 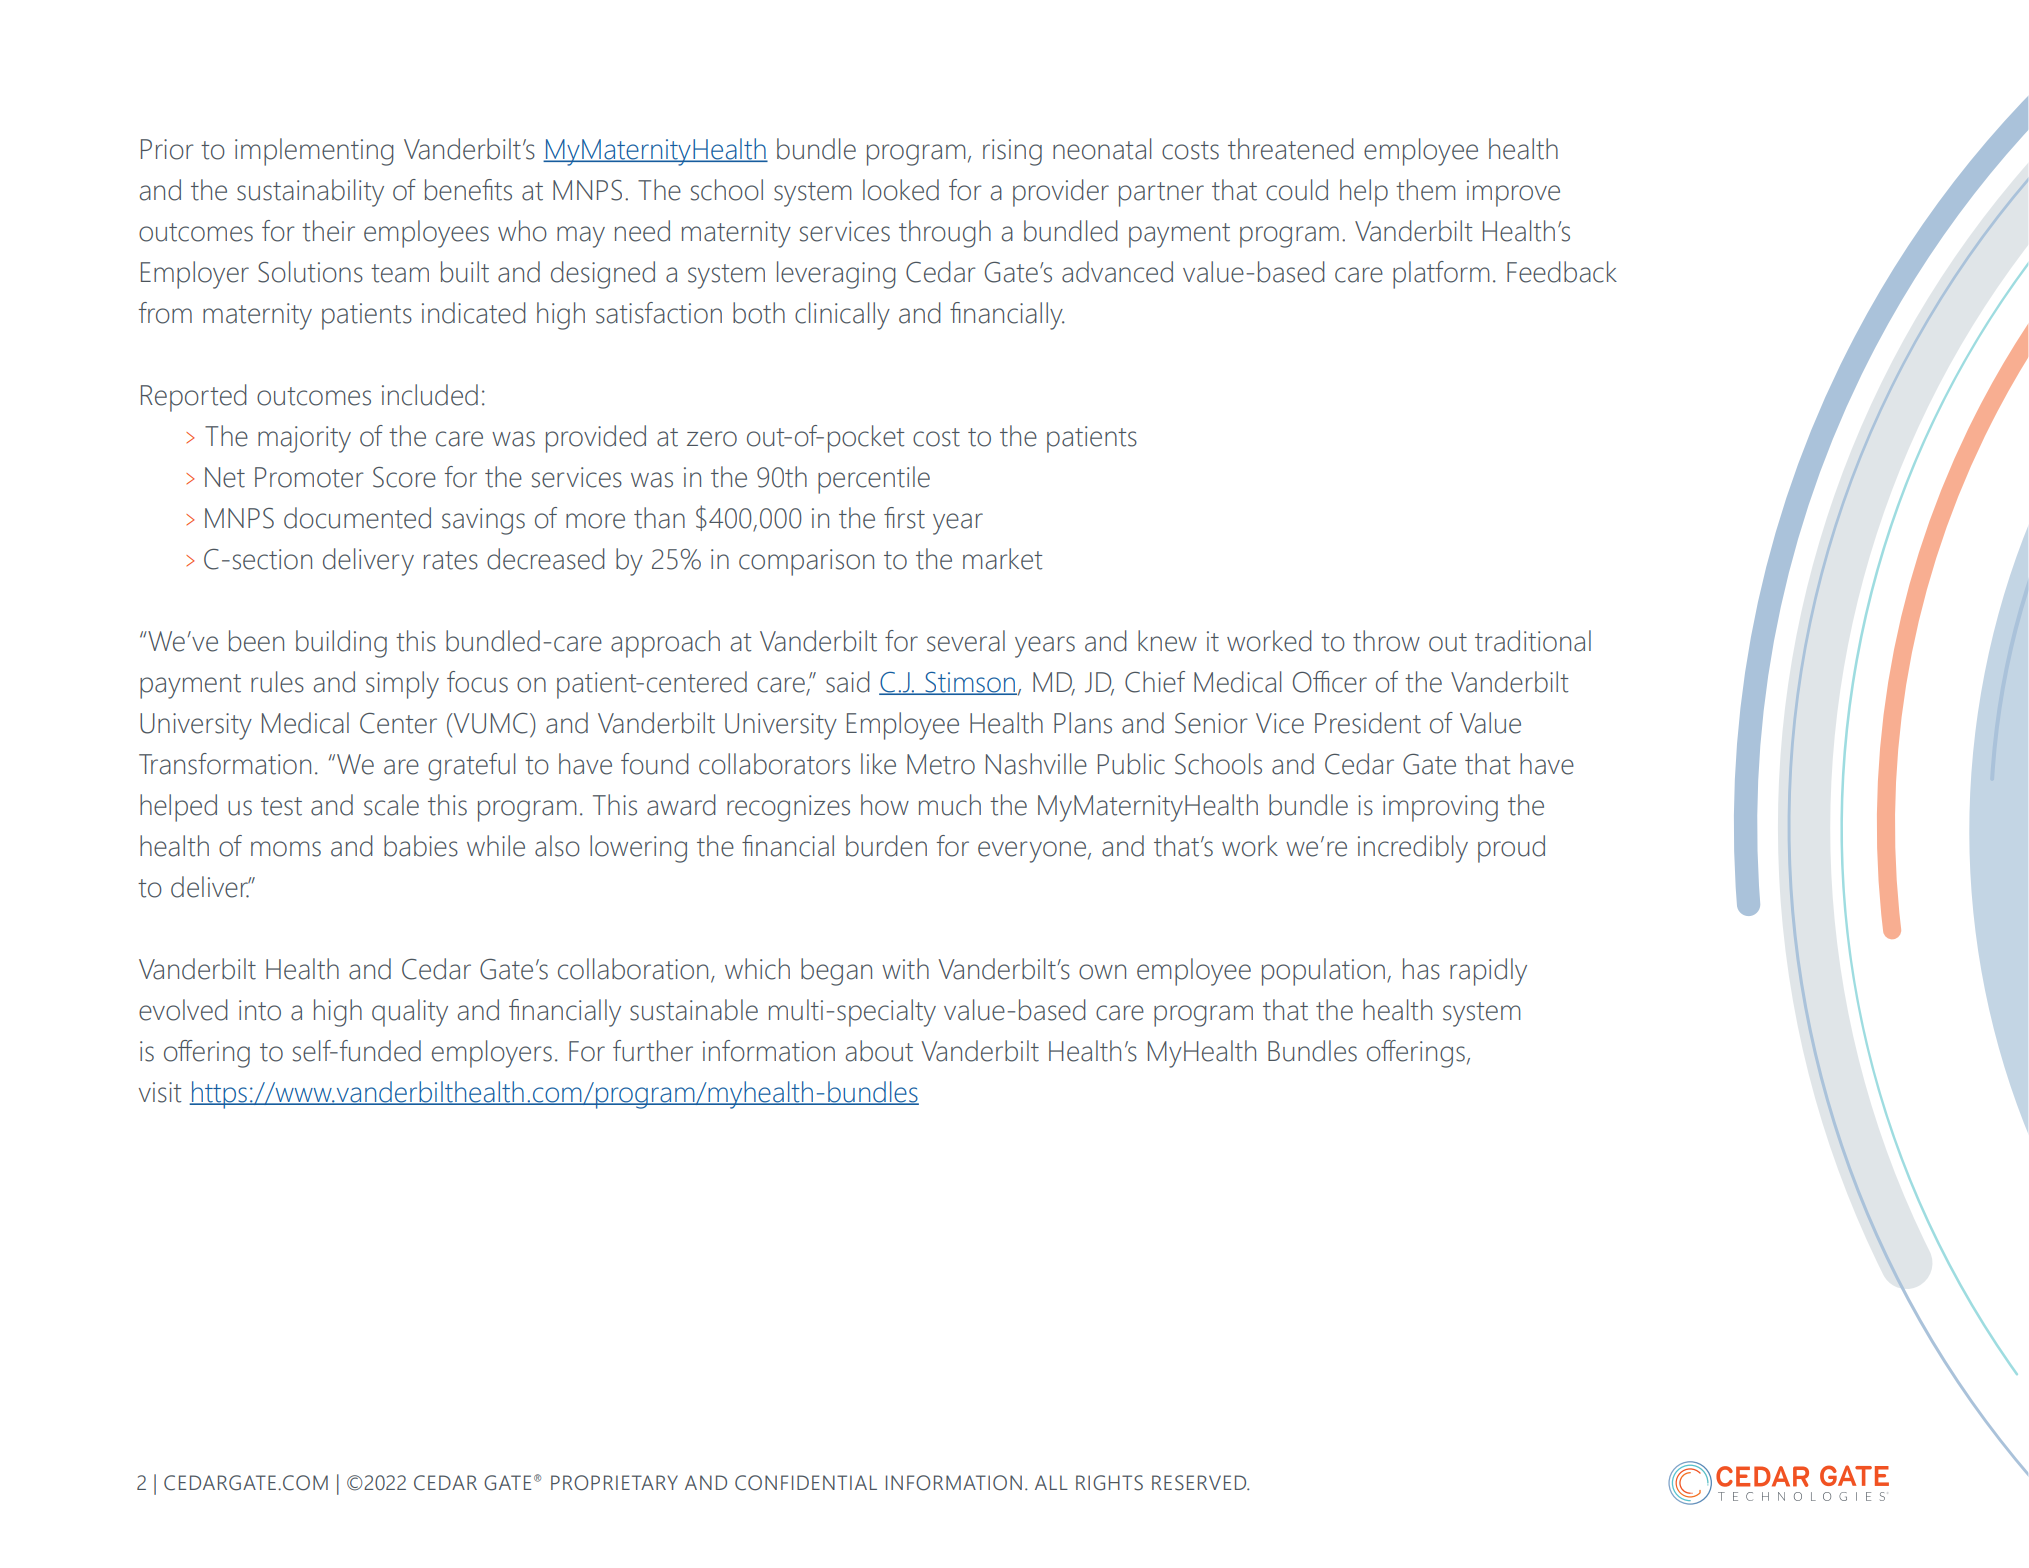 What do you see at coordinates (614, 1483) in the document?
I see `PROPRIETARY` at bounding box center [614, 1483].
